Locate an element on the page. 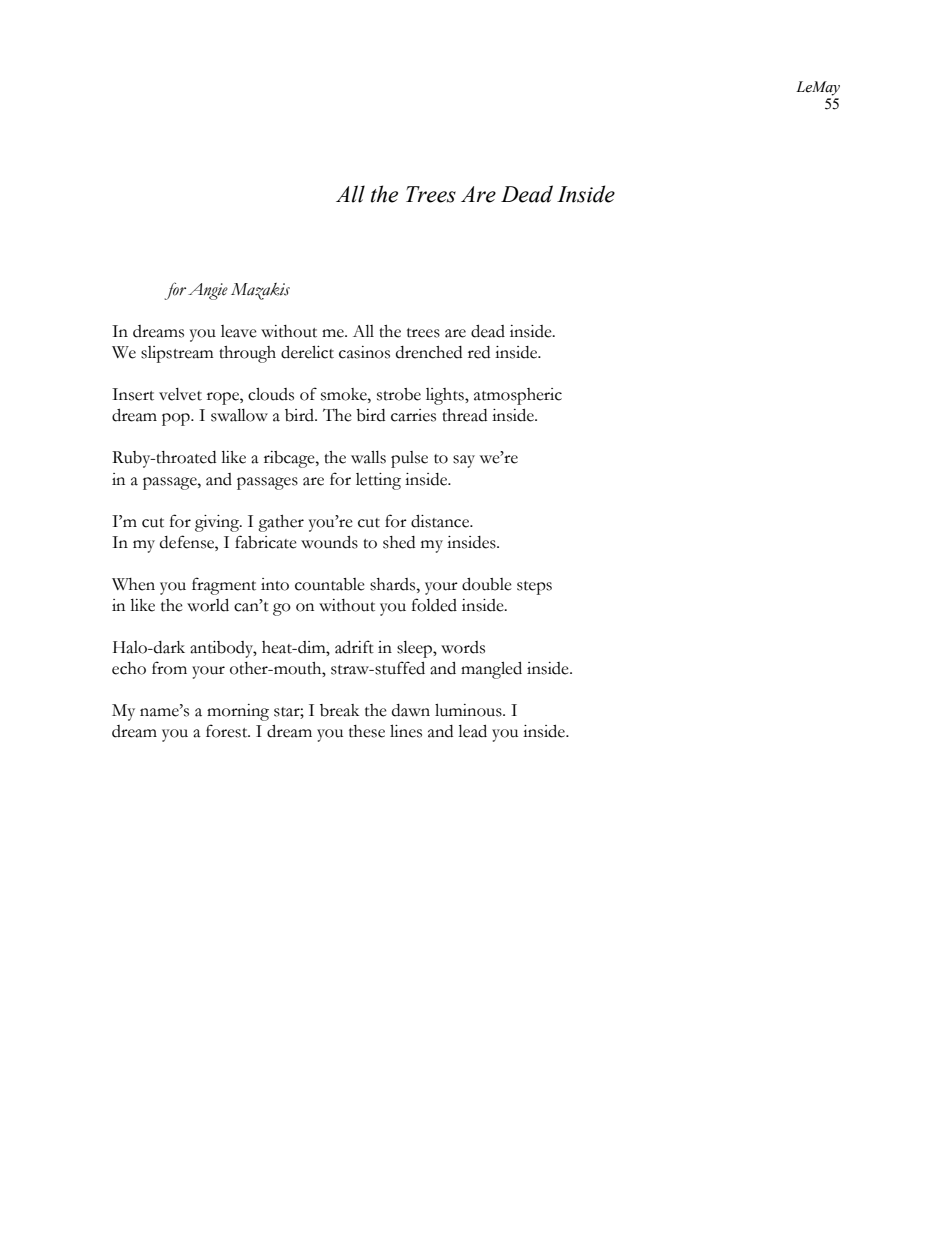 Image resolution: width=952 pixels, height=1233 pixels. giving is located at coordinates (218, 523).
